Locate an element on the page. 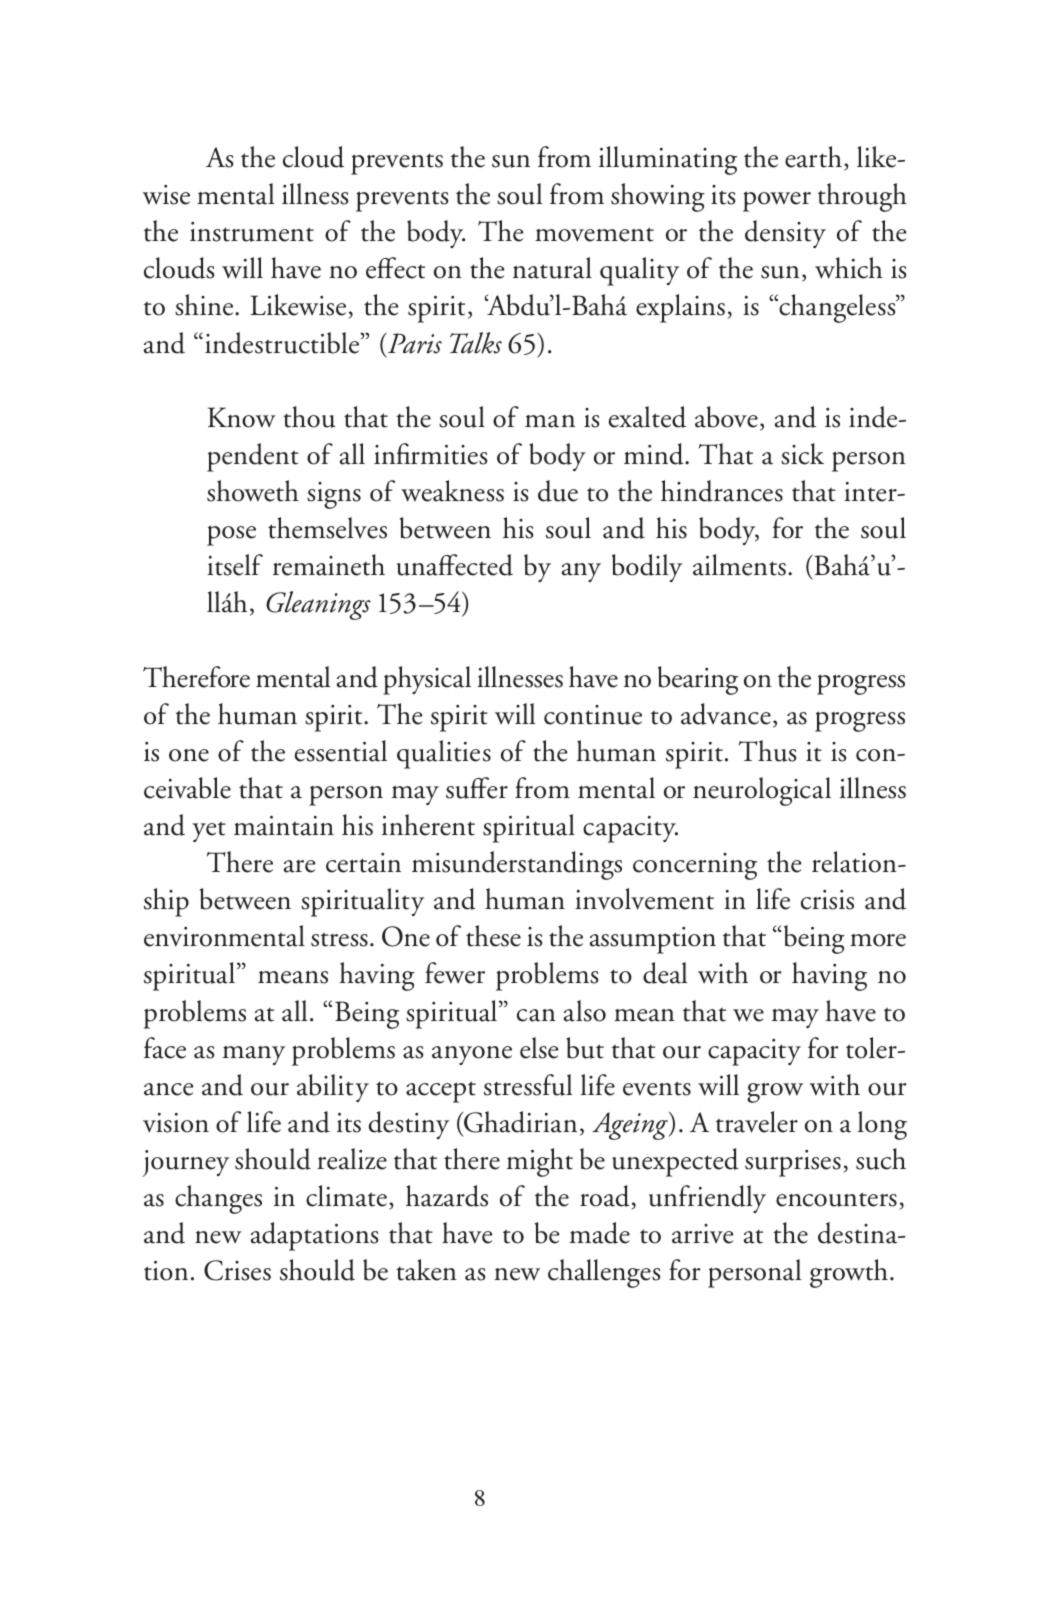 The height and width of the image is (1622, 1050). encounters is located at coordinates (836, 1199).
